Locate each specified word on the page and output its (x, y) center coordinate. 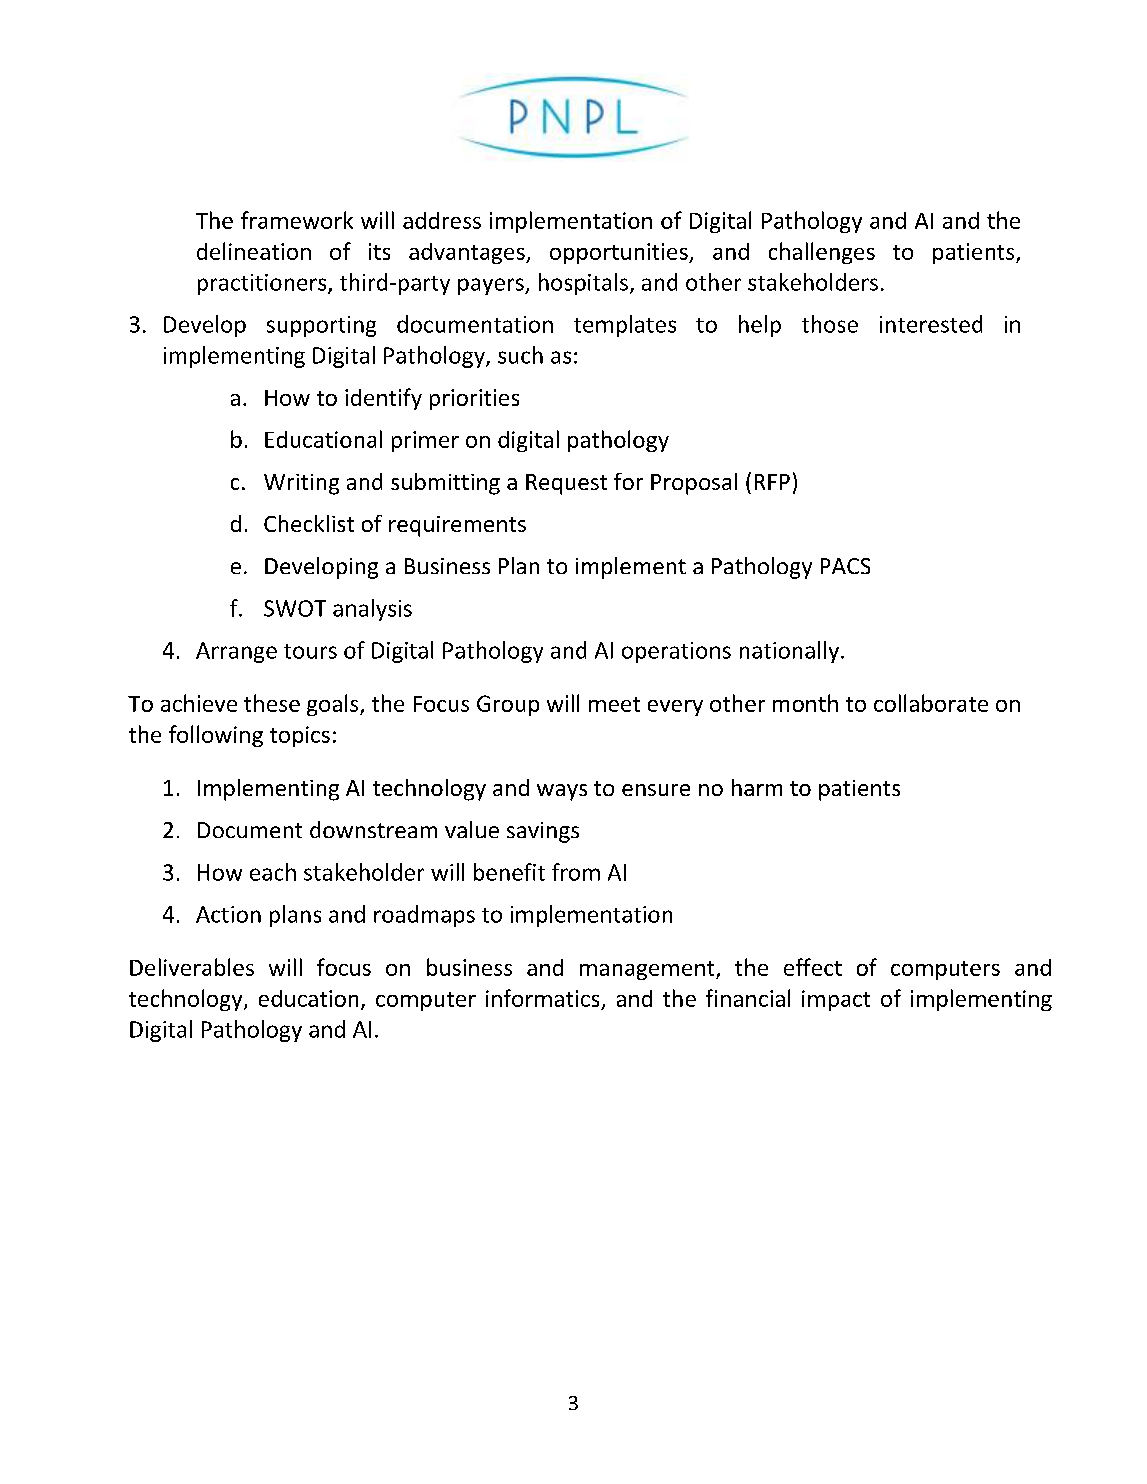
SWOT (295, 608)
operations (676, 652)
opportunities (620, 253)
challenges (822, 253)
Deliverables (192, 967)
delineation (254, 251)
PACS (845, 566)
